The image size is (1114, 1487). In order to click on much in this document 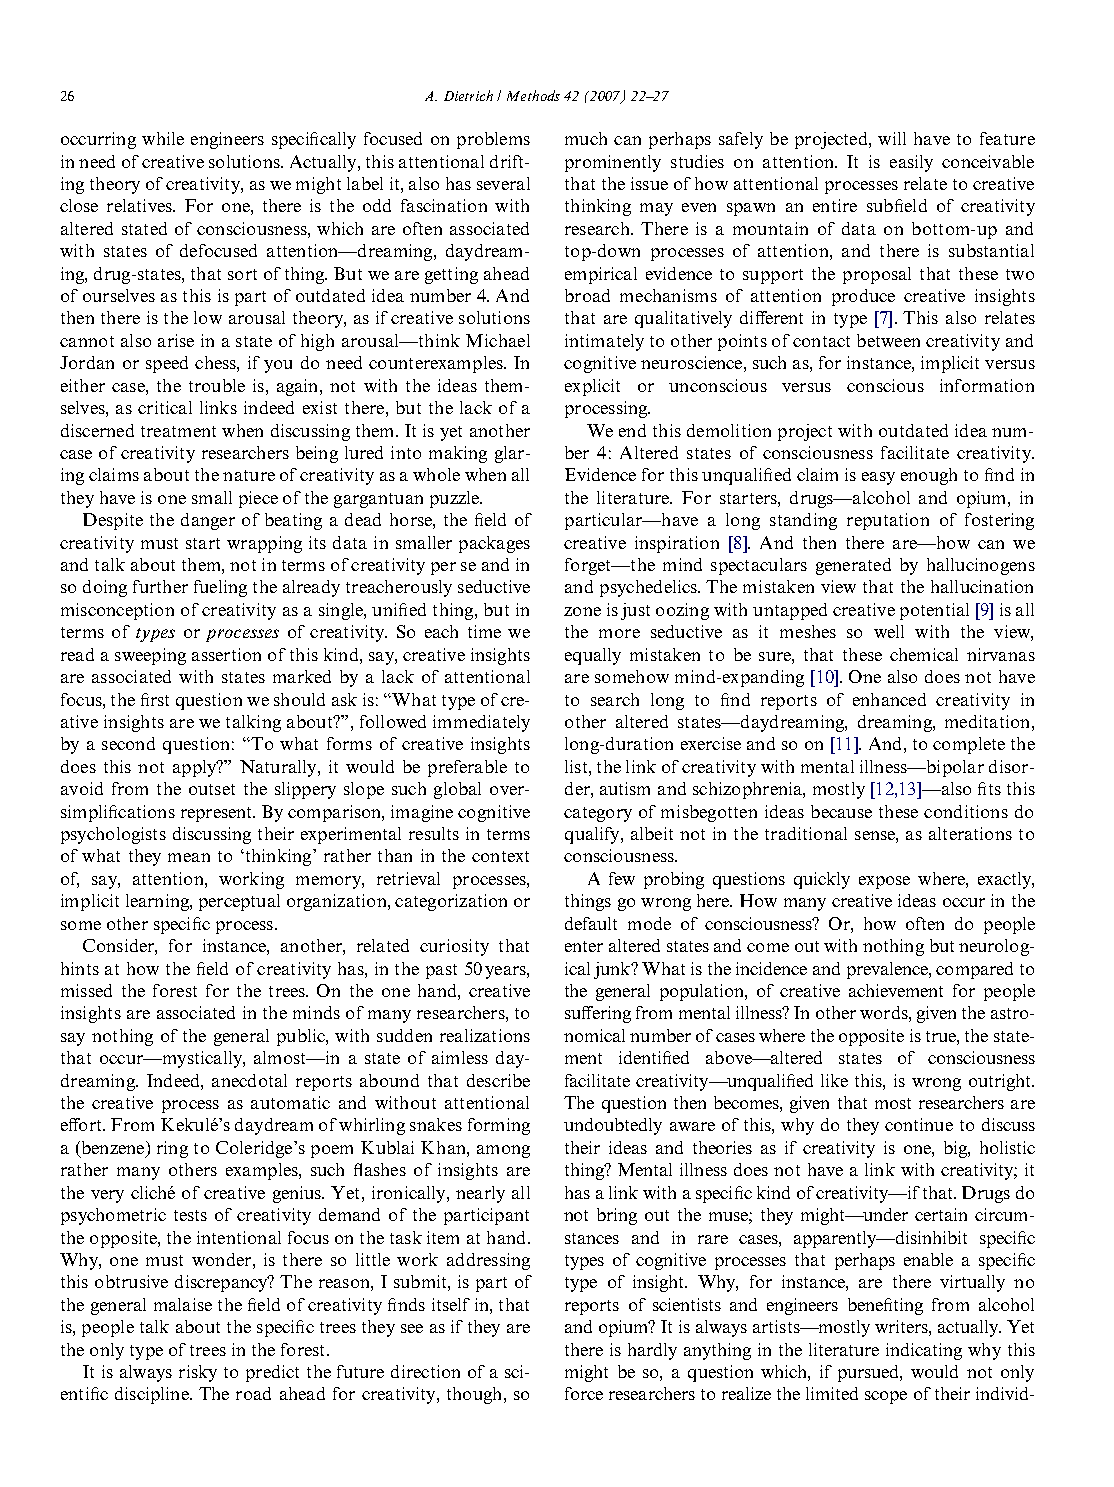, I will do `click(586, 138)`.
